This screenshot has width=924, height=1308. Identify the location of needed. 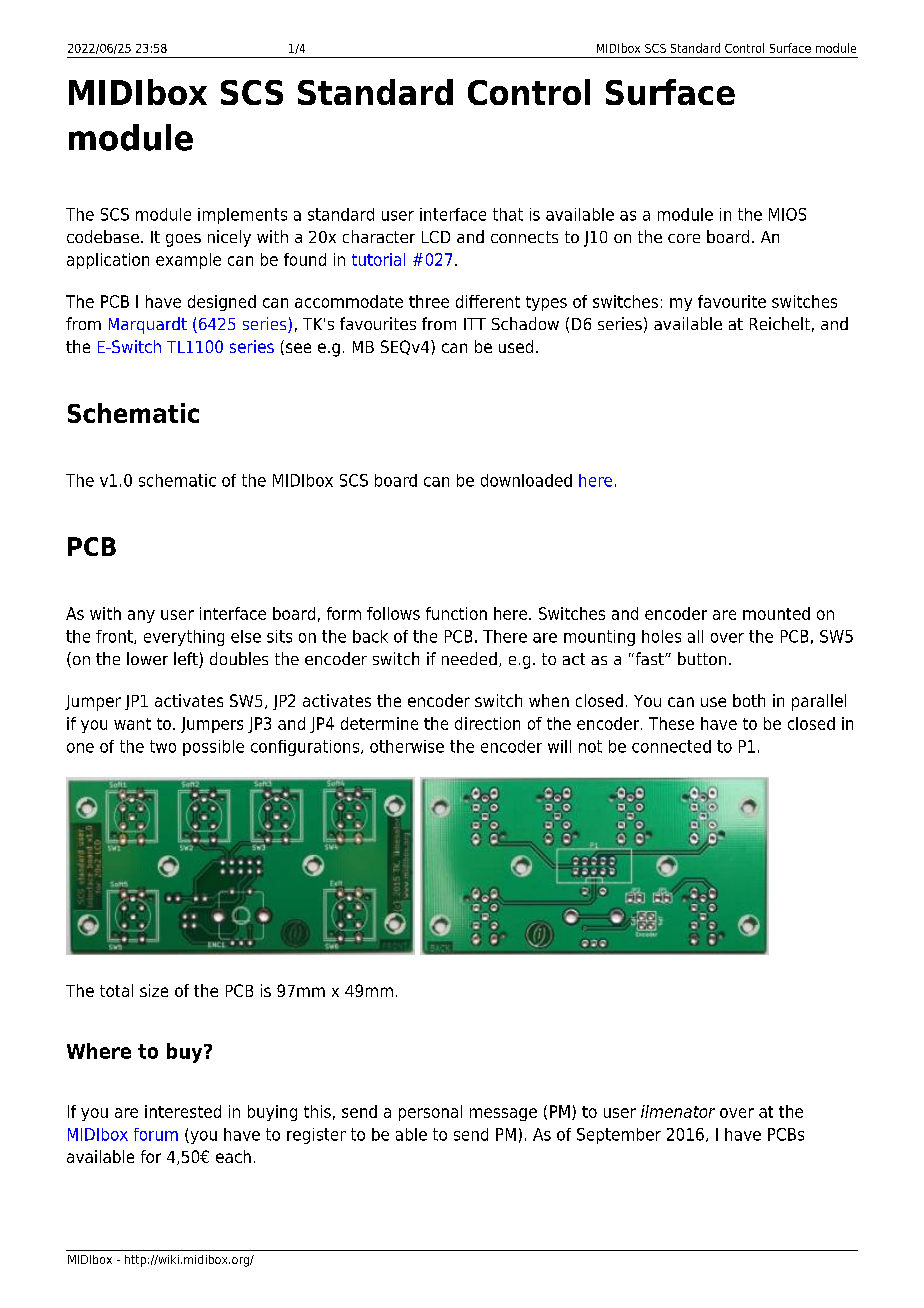
(469, 658).
